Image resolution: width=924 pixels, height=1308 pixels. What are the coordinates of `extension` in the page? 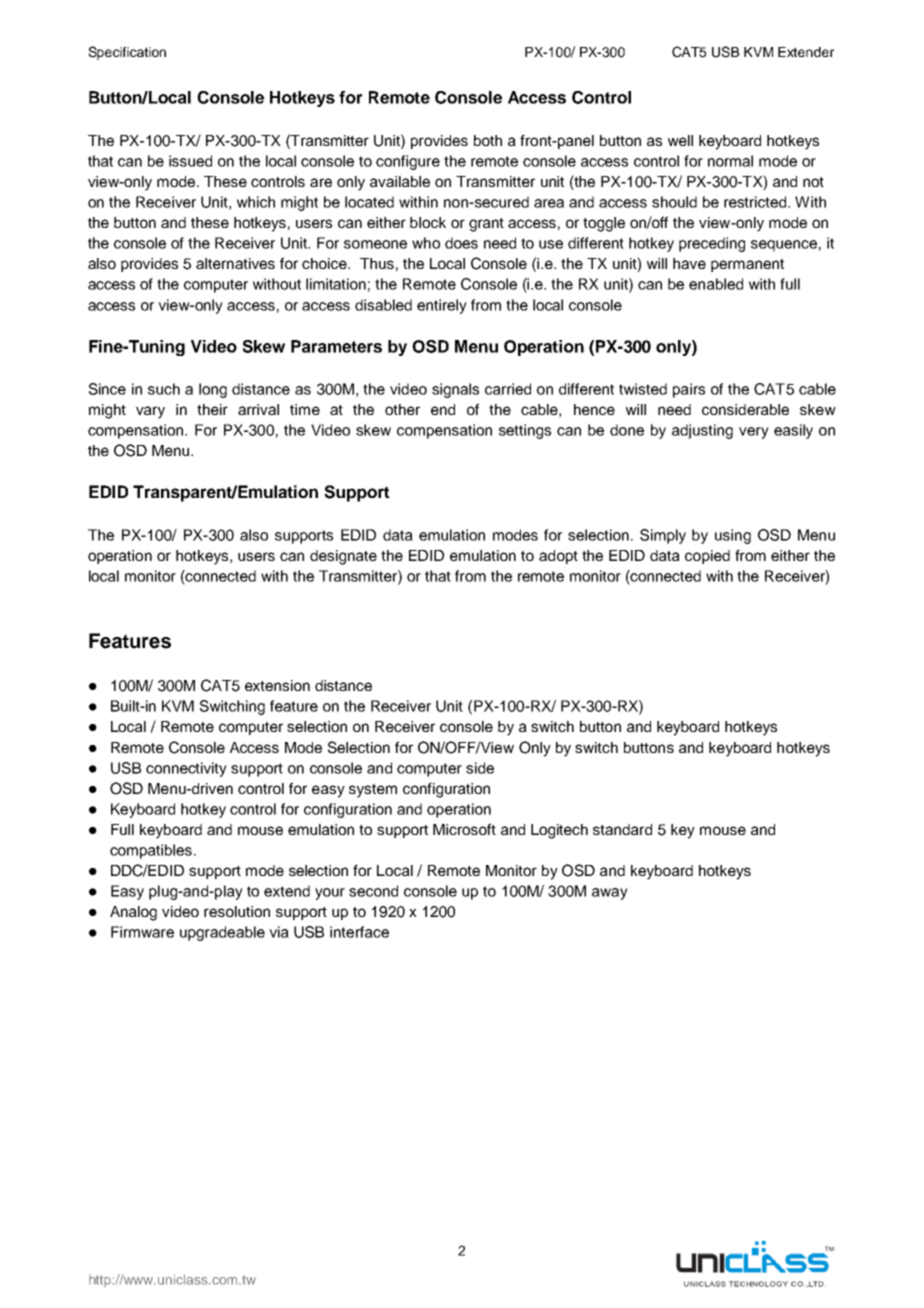 It's located at (277, 685).
